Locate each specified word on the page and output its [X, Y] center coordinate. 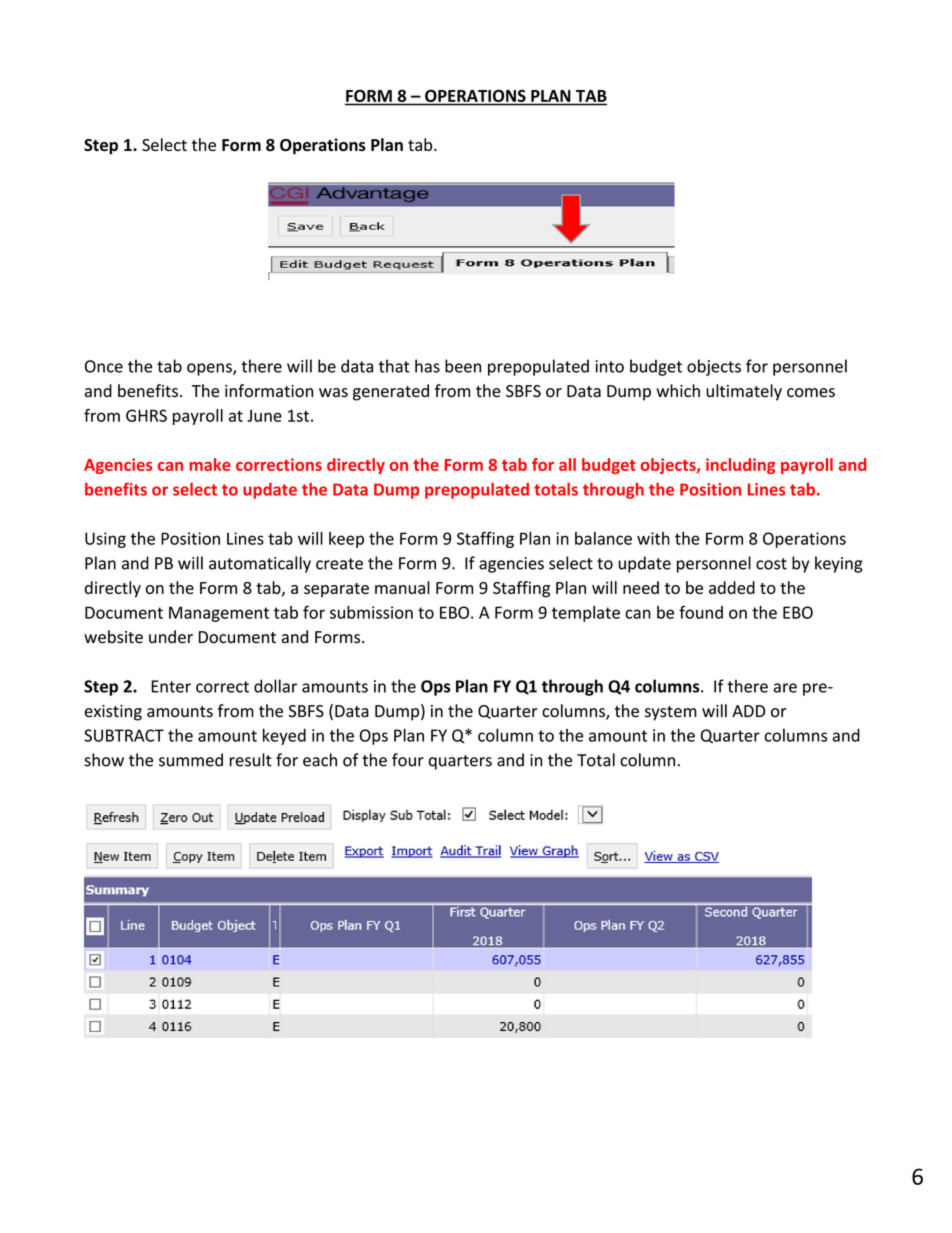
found [701, 612]
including [740, 466]
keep [346, 540]
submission [371, 612]
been [463, 366]
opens [210, 369]
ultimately [744, 392]
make [210, 464]
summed [191, 760]
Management [219, 614]
